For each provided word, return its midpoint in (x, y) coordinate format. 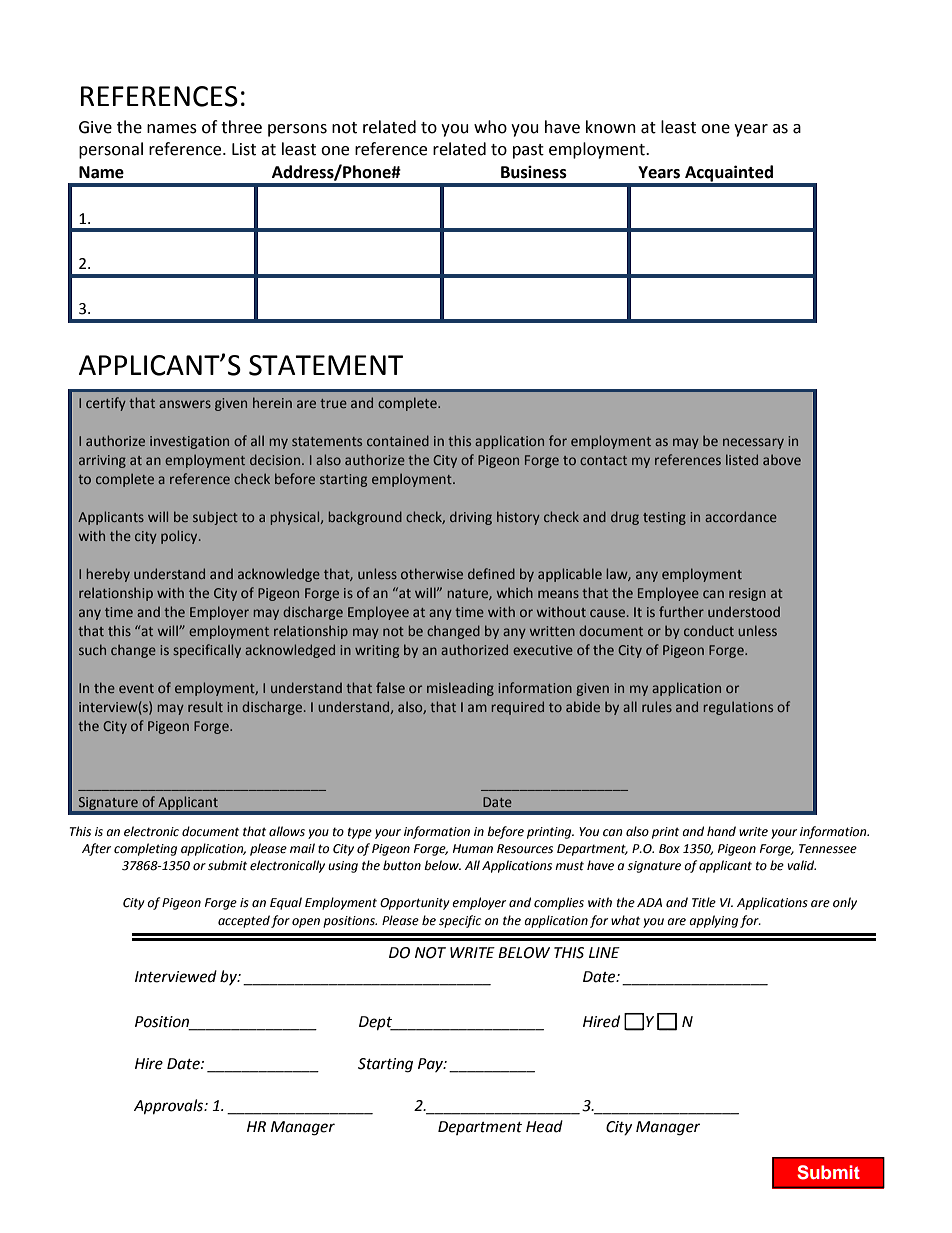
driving (471, 518)
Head (544, 1126)
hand (721, 831)
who (490, 127)
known (611, 127)
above (782, 459)
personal (111, 150)
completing (145, 849)
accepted (244, 921)
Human (473, 848)
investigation (189, 442)
